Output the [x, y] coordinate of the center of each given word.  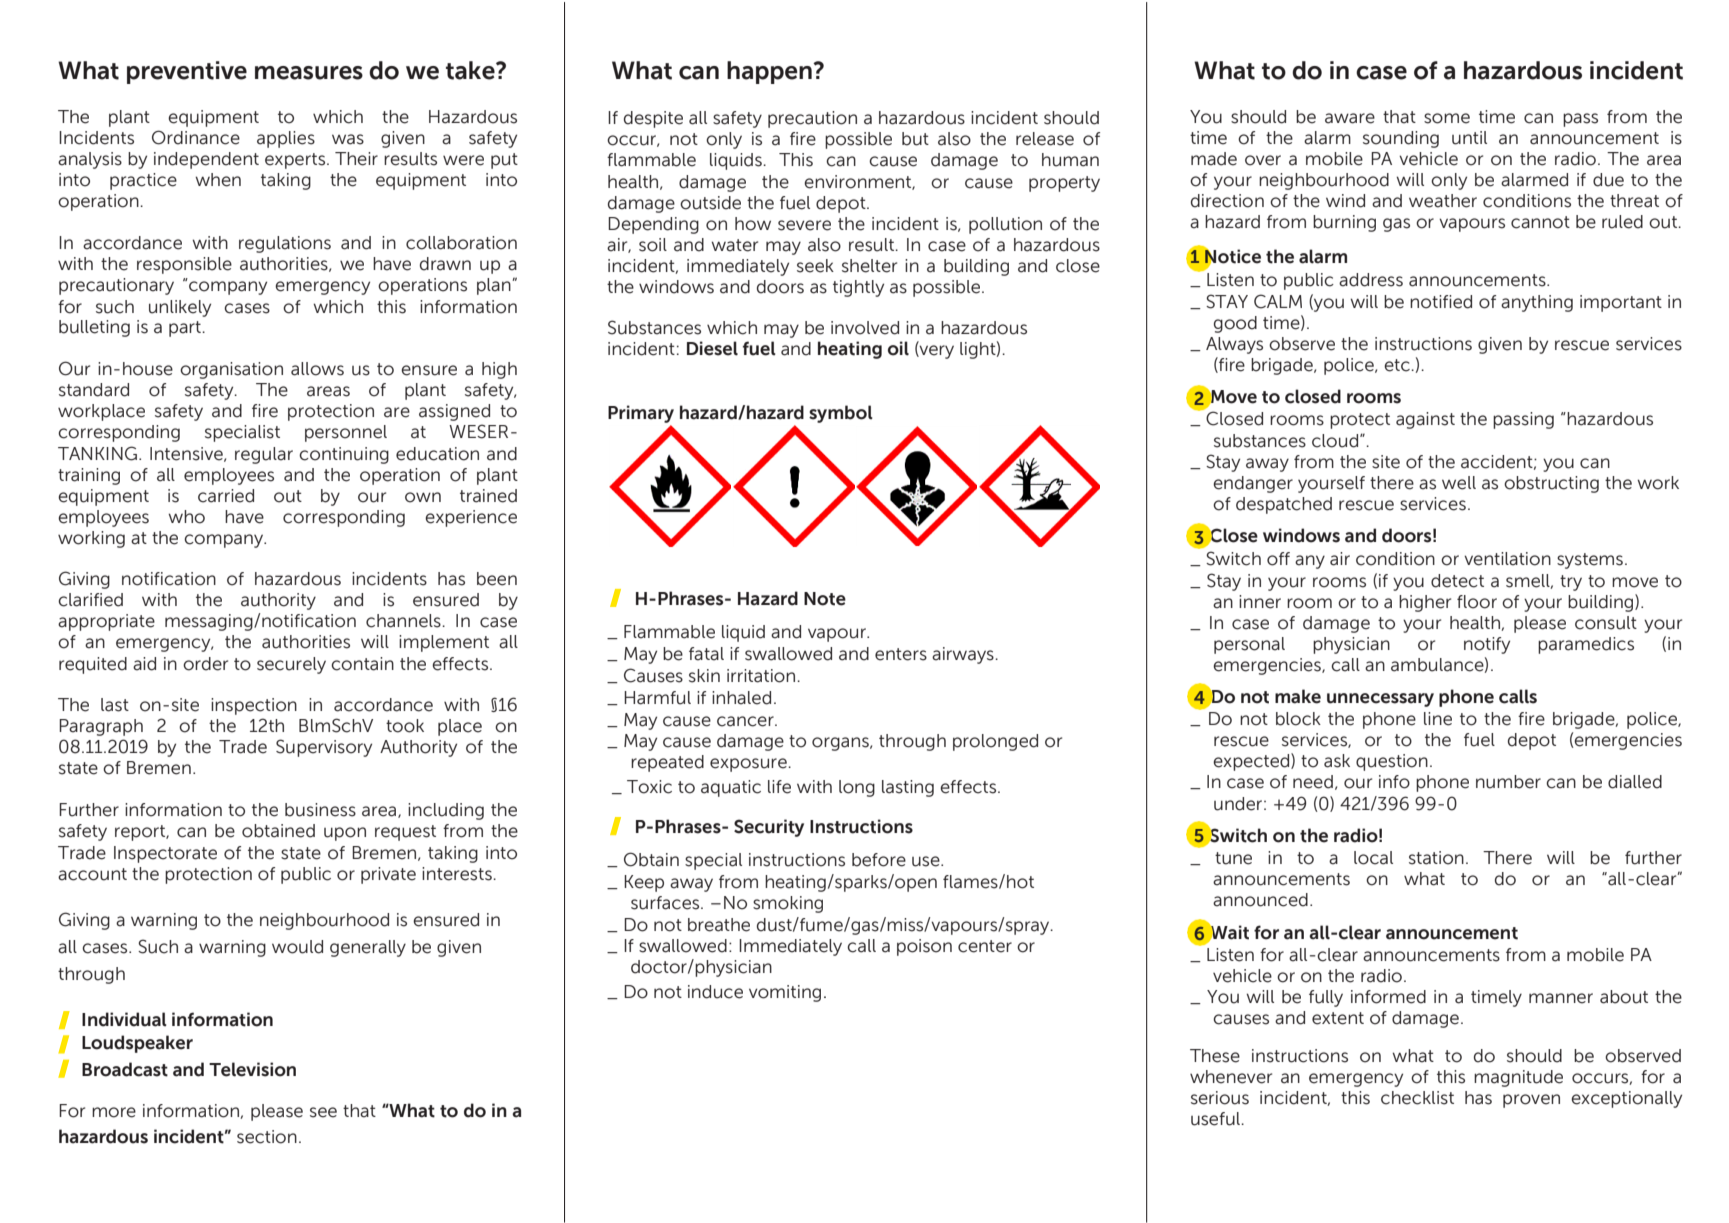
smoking [788, 904]
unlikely [180, 308]
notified [1441, 302]
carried [226, 496]
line [1438, 719]
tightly [858, 288]
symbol [841, 414]
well [1459, 483]
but [915, 139]
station [1436, 858]
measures [309, 73]
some [1447, 118]
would [297, 947]
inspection [254, 706]
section [267, 1137]
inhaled [741, 698]
